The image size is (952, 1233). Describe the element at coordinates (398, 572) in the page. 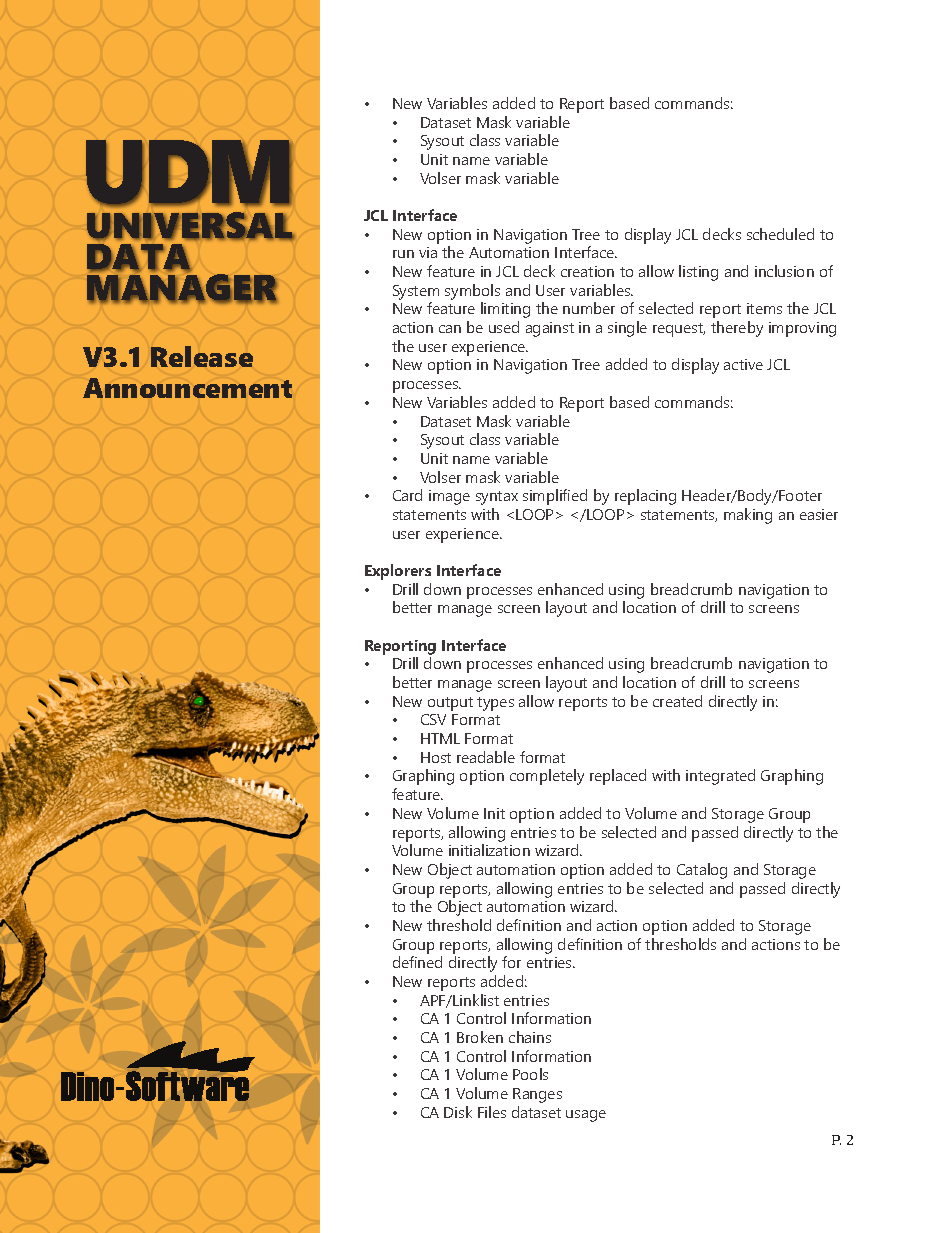

I see `Explorers` at that location.
